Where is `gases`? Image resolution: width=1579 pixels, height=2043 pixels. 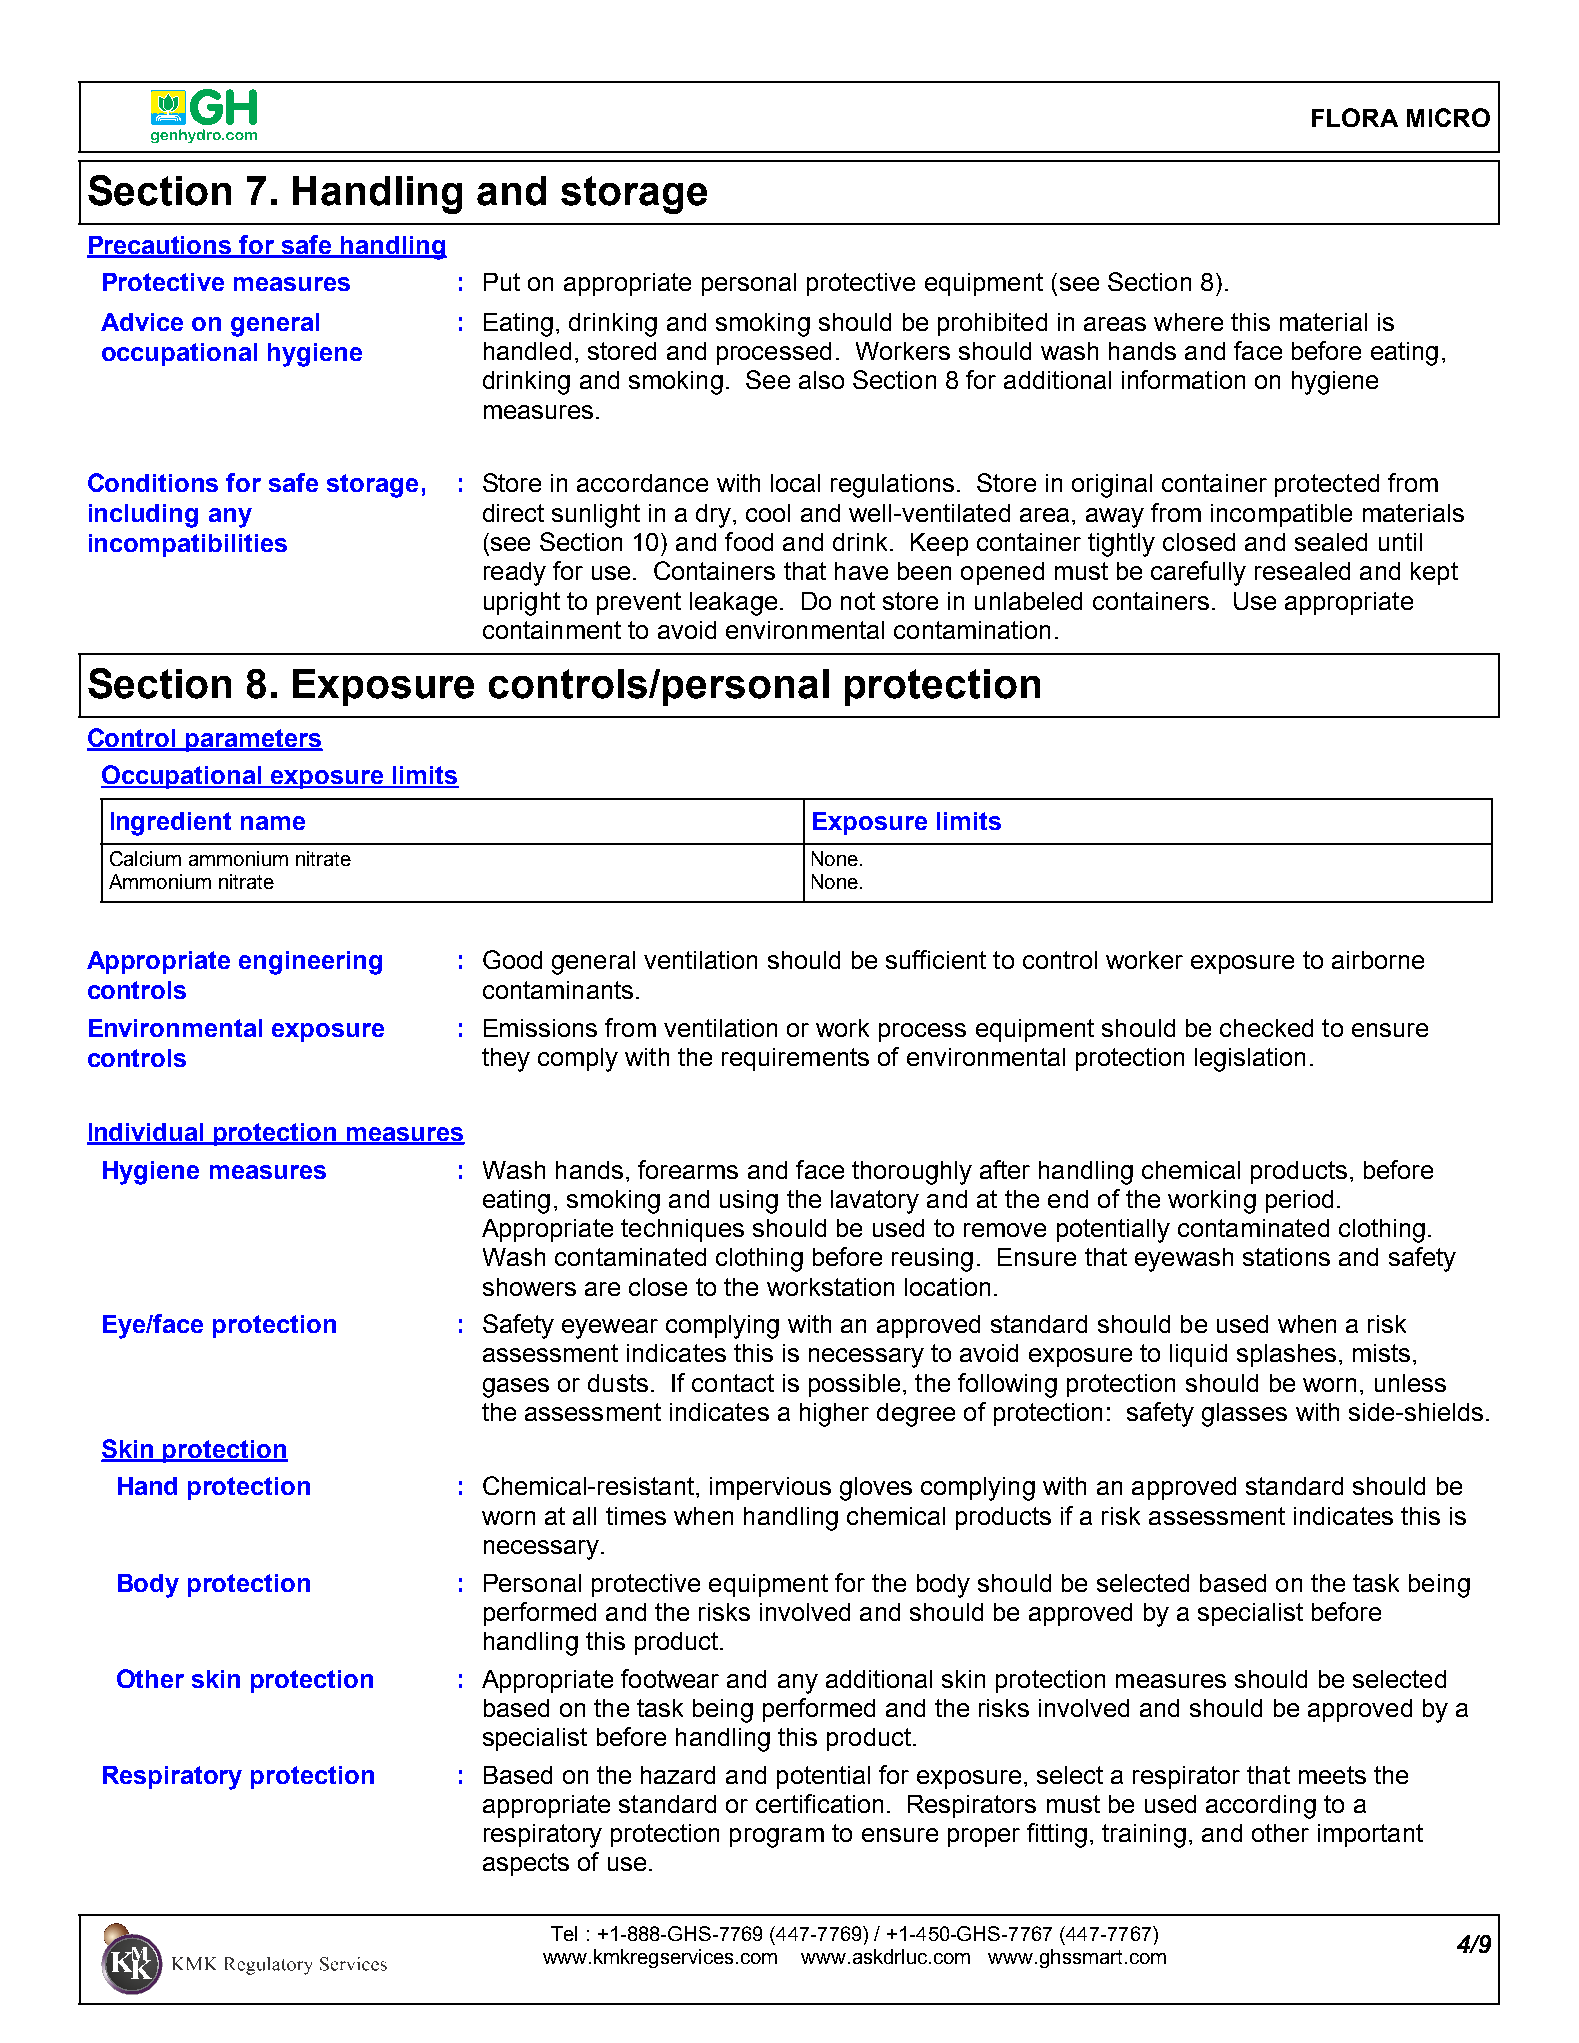 gases is located at coordinates (516, 1388).
